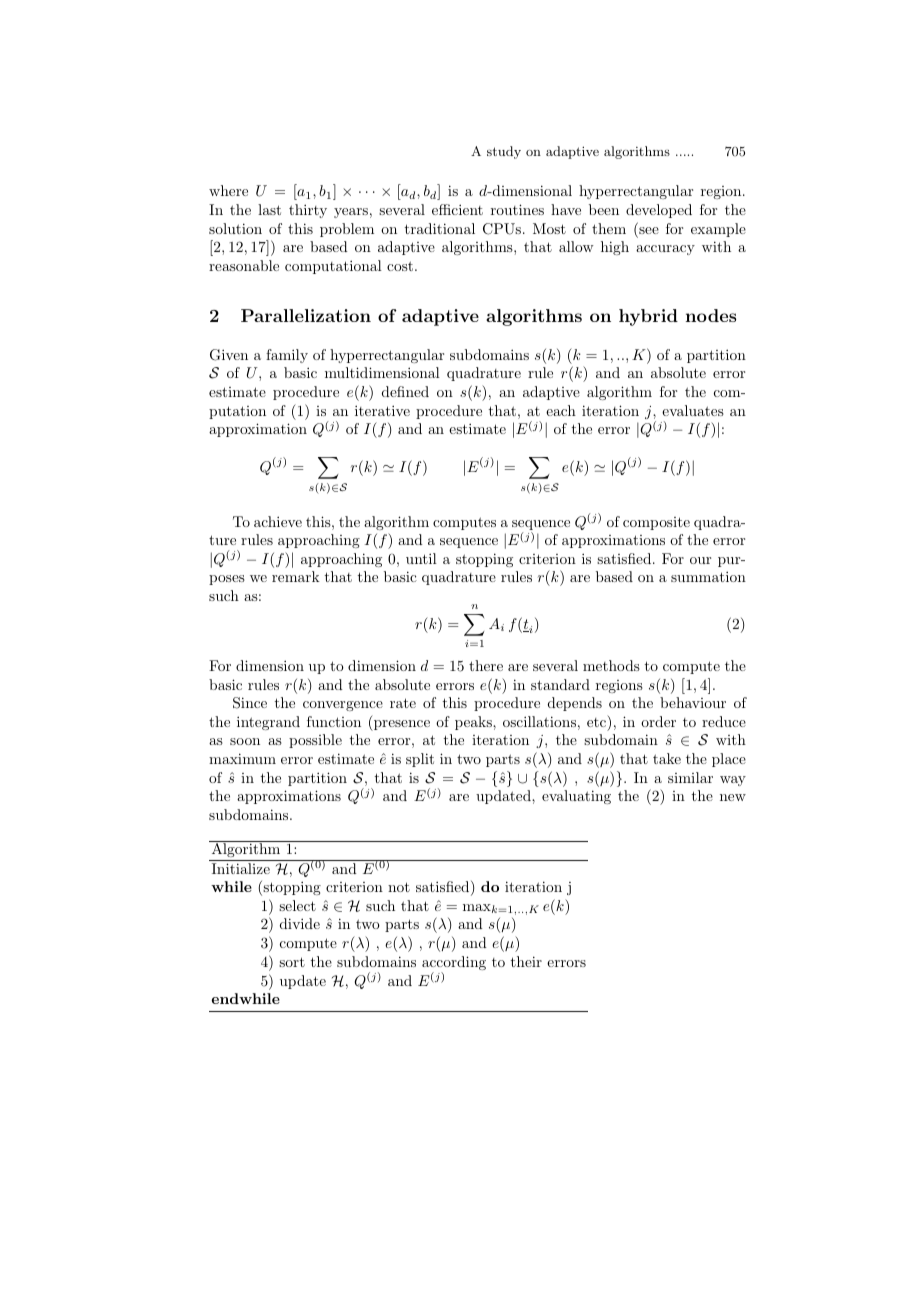 The width and height of the image is (924, 1308). Describe the element at coordinates (269, 209) in the image. I see `last` at that location.
